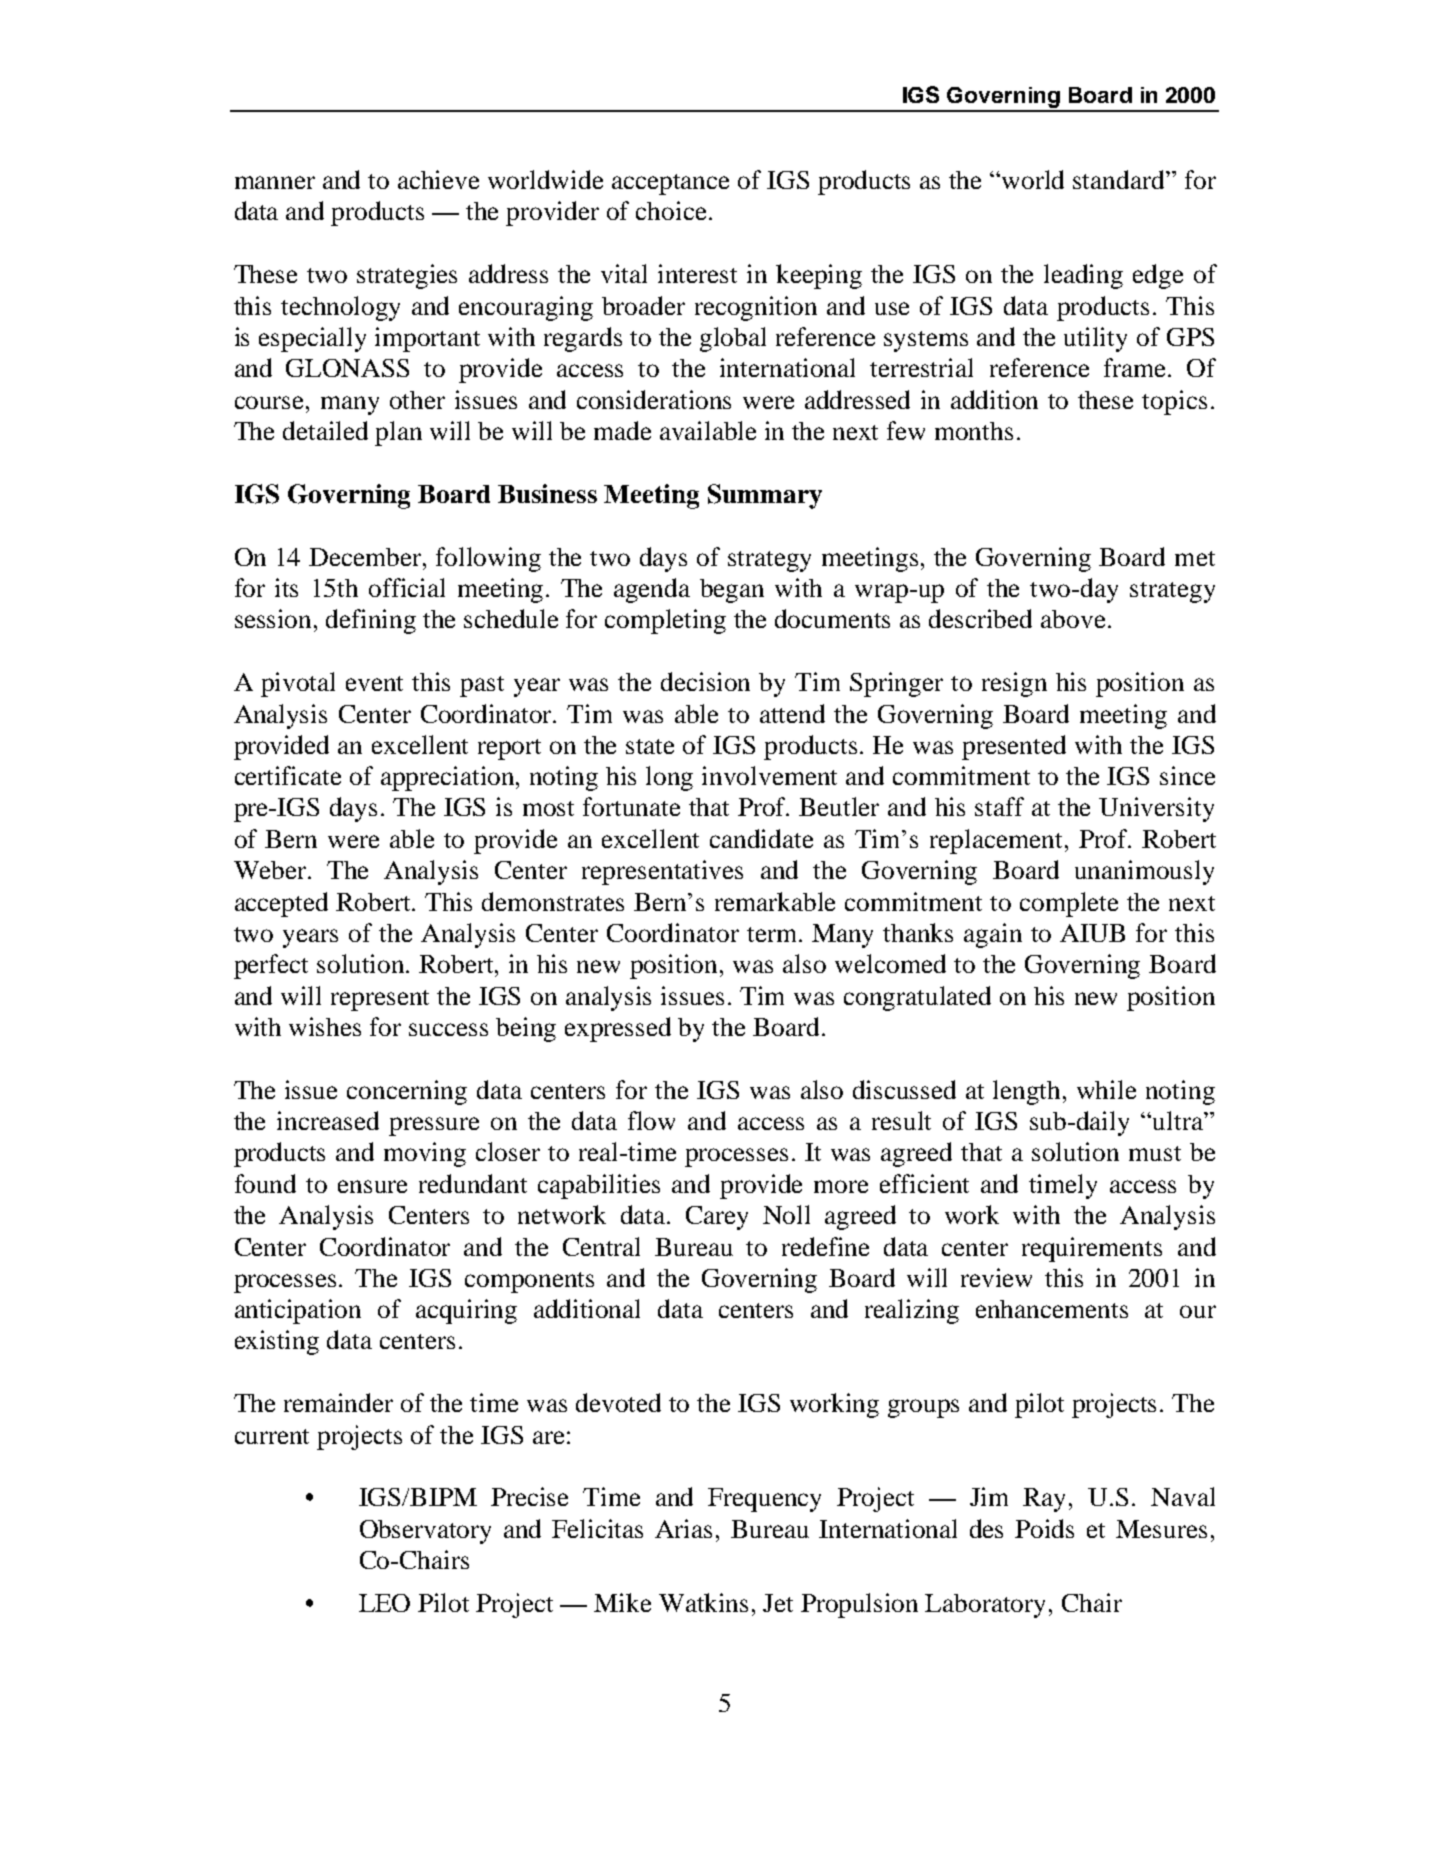 The height and width of the screenshot is (1875, 1449). What do you see at coordinates (1044, 1528) in the screenshot?
I see `Poids` at bounding box center [1044, 1528].
